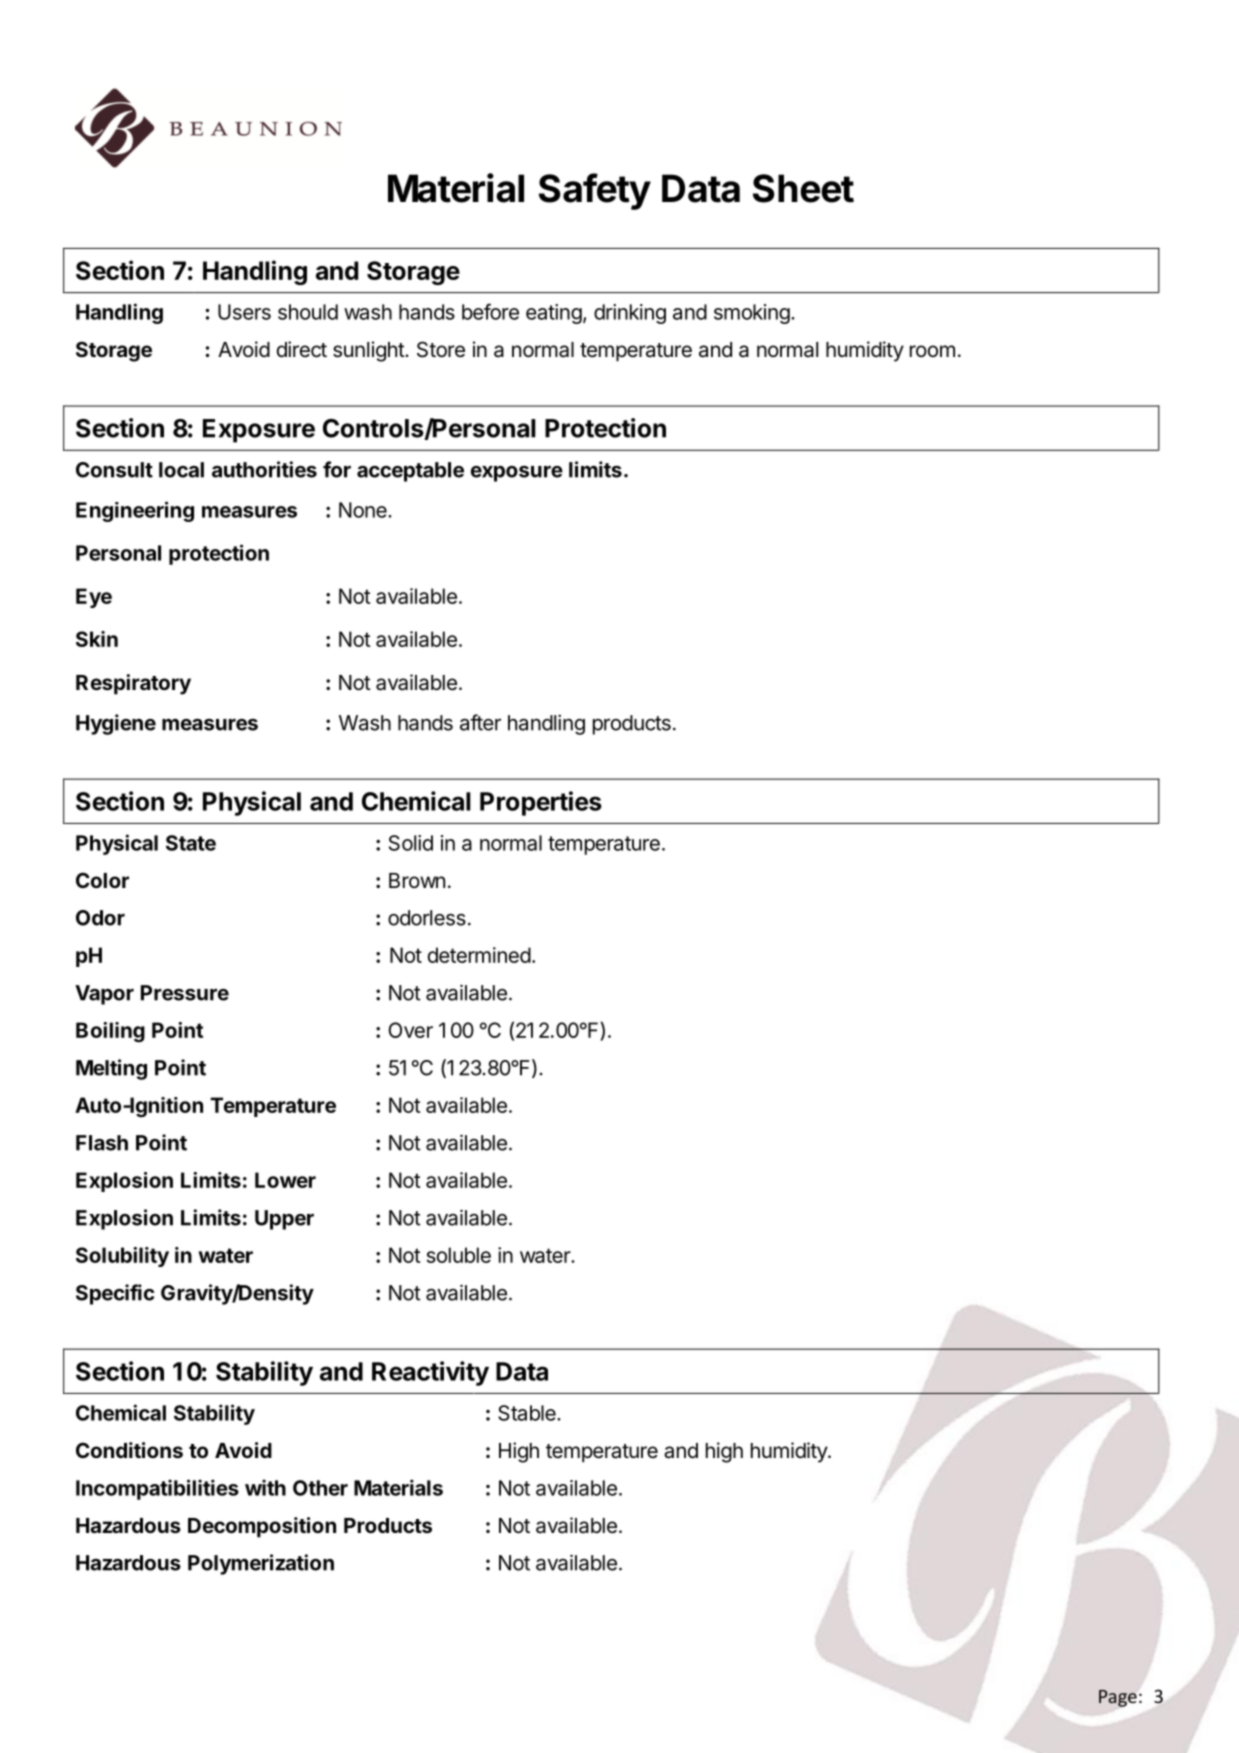  Describe the element at coordinates (261, 1564) in the screenshot. I see `Polymerization` at that location.
